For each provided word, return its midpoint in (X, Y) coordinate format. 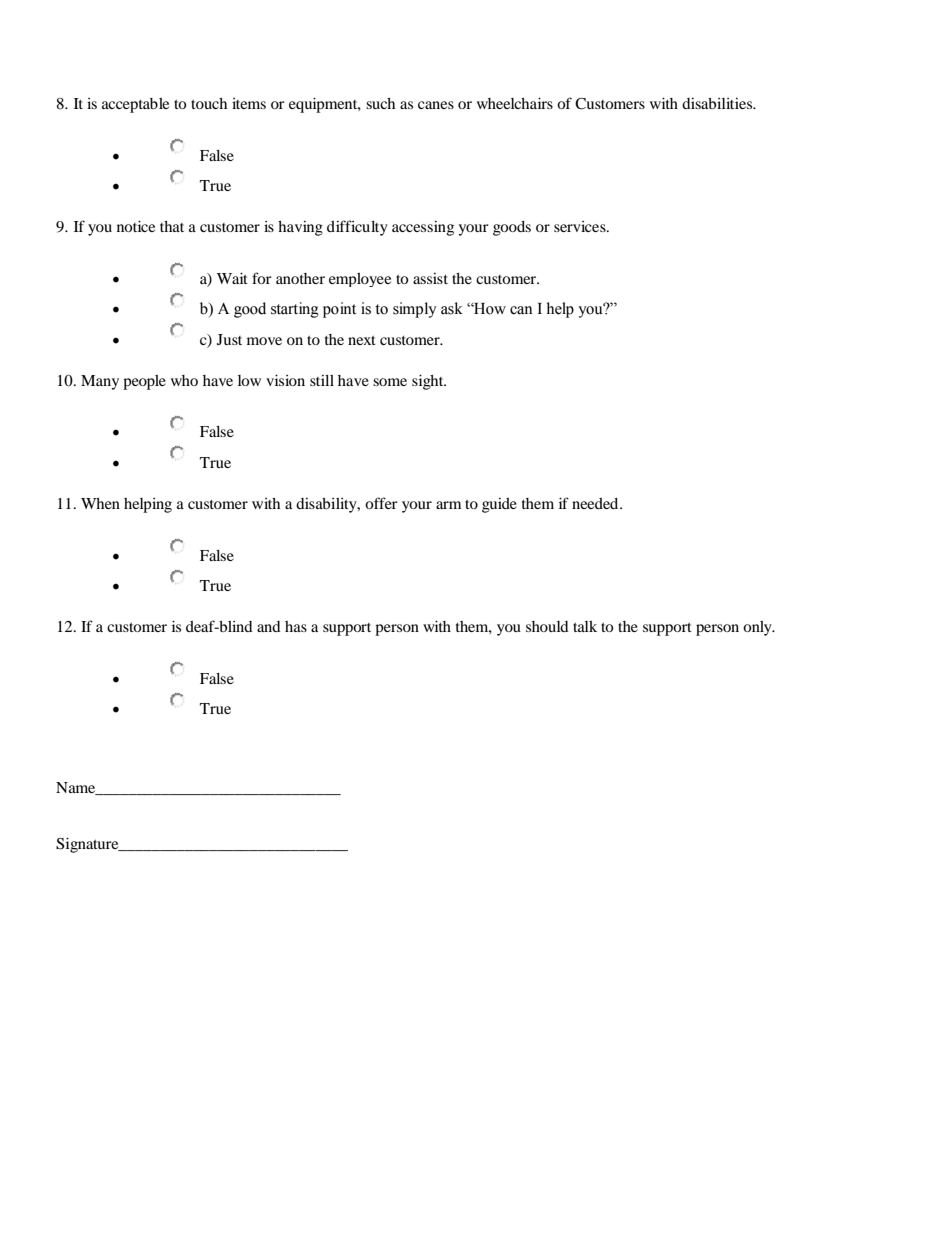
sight (429, 382)
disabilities (718, 103)
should (547, 626)
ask (452, 308)
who (184, 380)
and (269, 626)
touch (209, 103)
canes (436, 105)
